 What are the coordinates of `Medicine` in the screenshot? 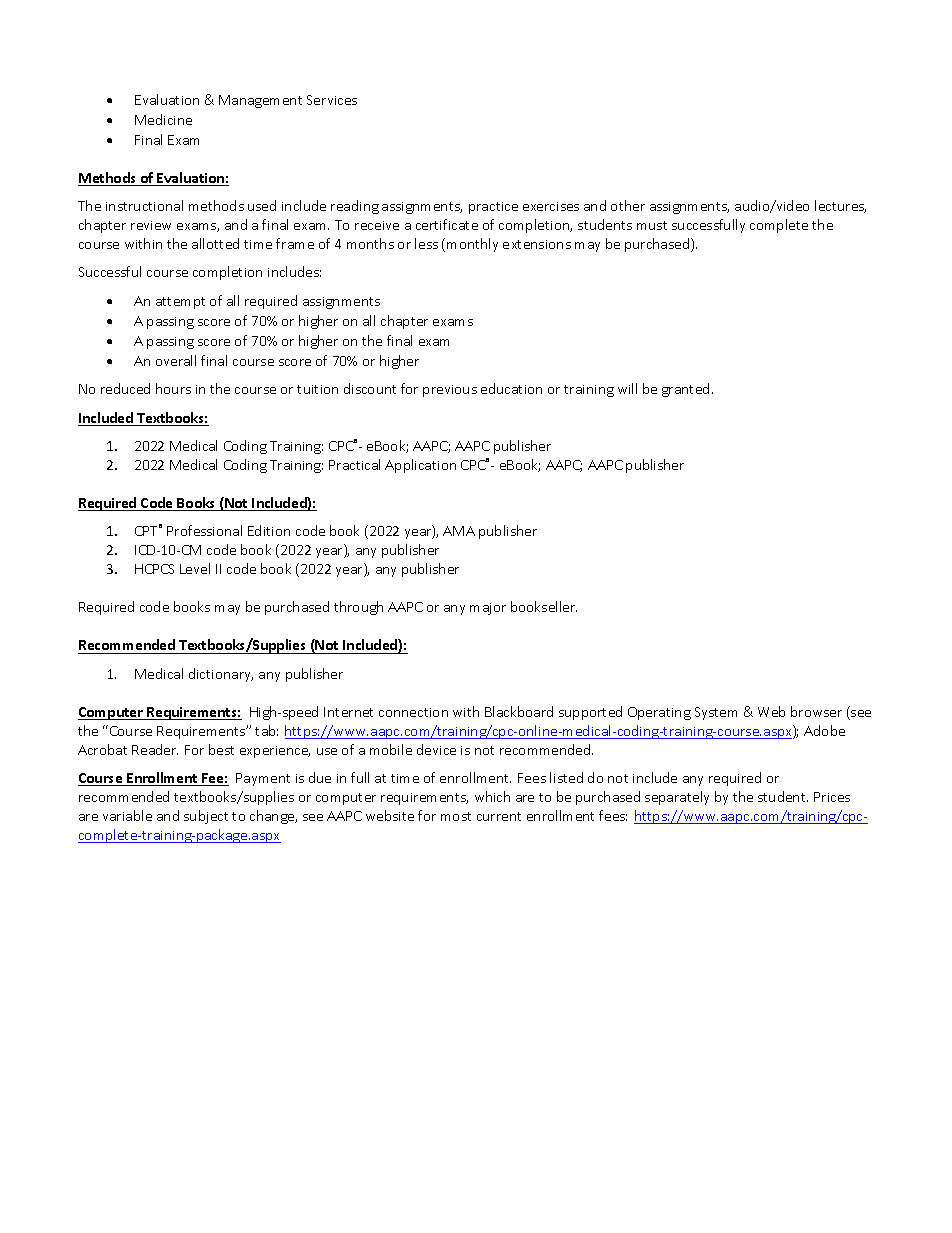 It's located at (163, 119).
